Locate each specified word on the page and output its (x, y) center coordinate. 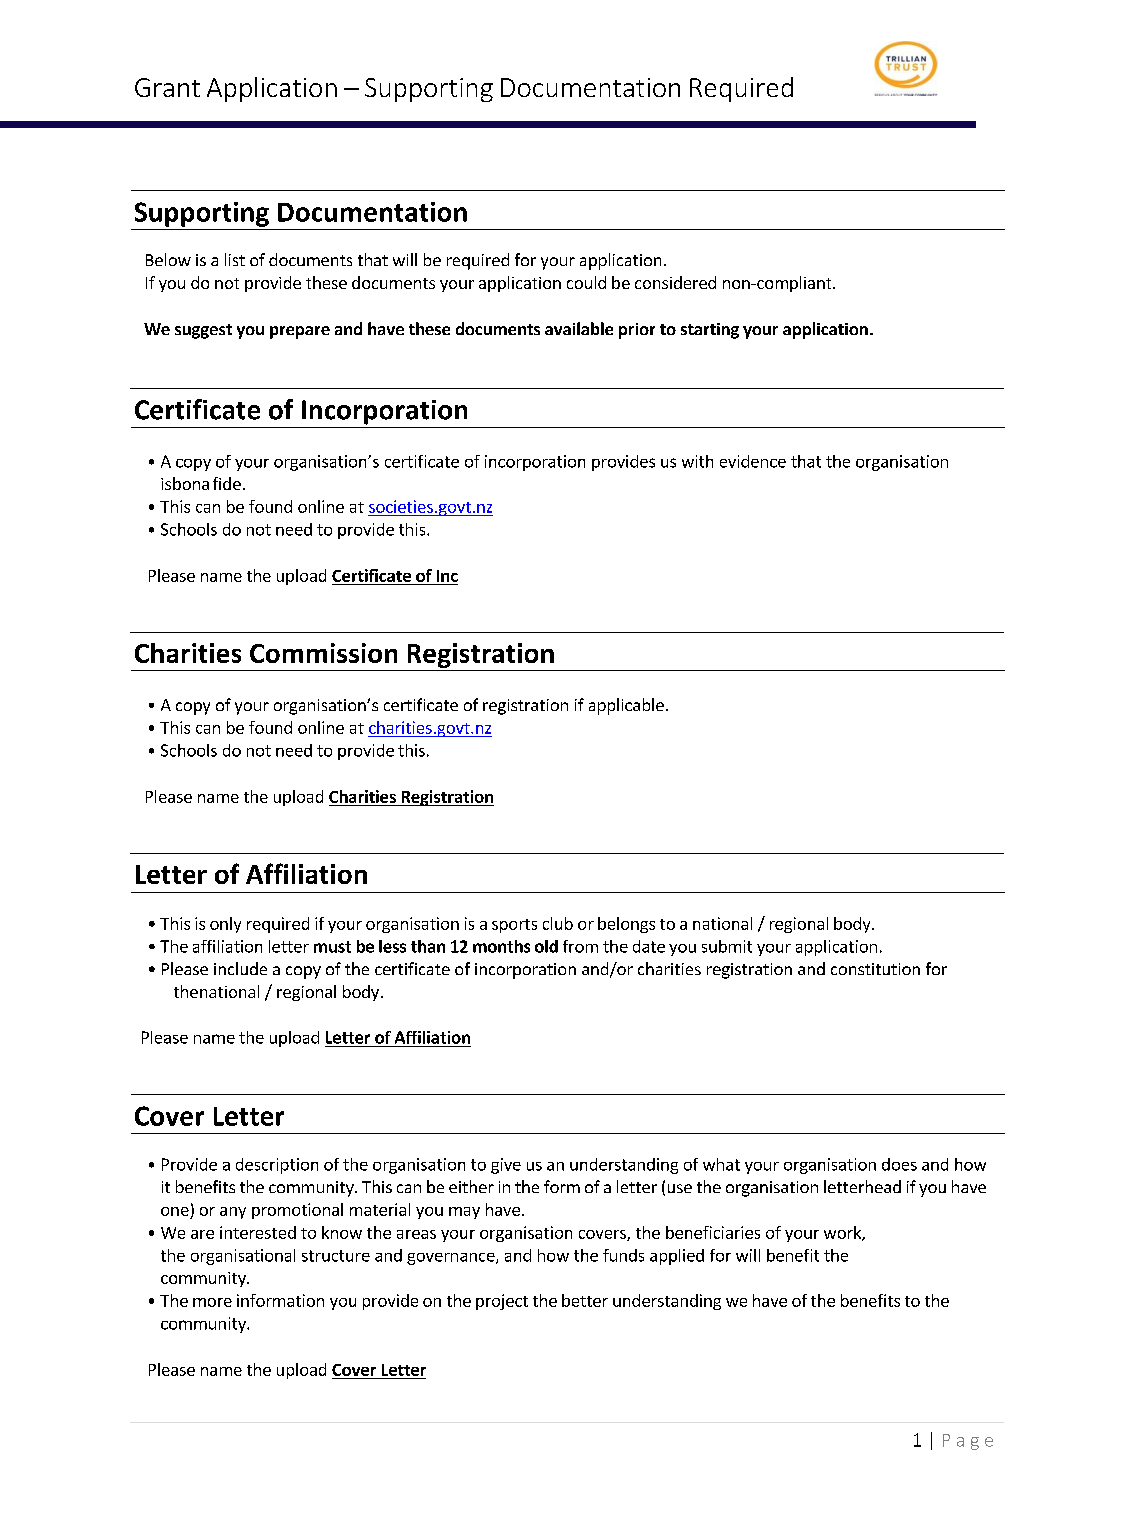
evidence (753, 461)
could (586, 282)
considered (675, 282)
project (502, 1302)
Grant (167, 87)
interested (258, 1232)
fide (227, 483)
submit (727, 946)
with (697, 461)
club (558, 923)
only (225, 925)
